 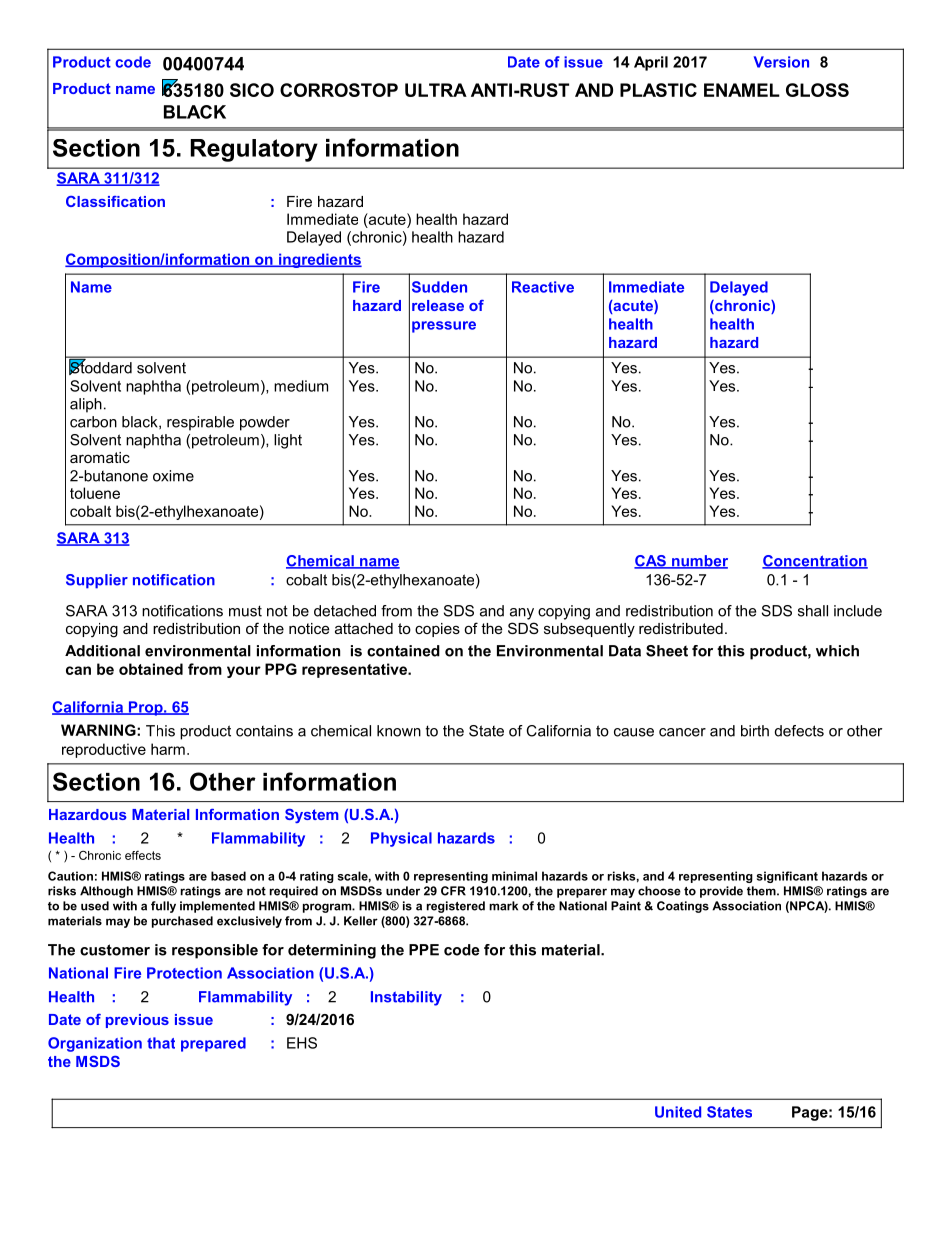 I want to click on that, so click(x=161, y=1043).
